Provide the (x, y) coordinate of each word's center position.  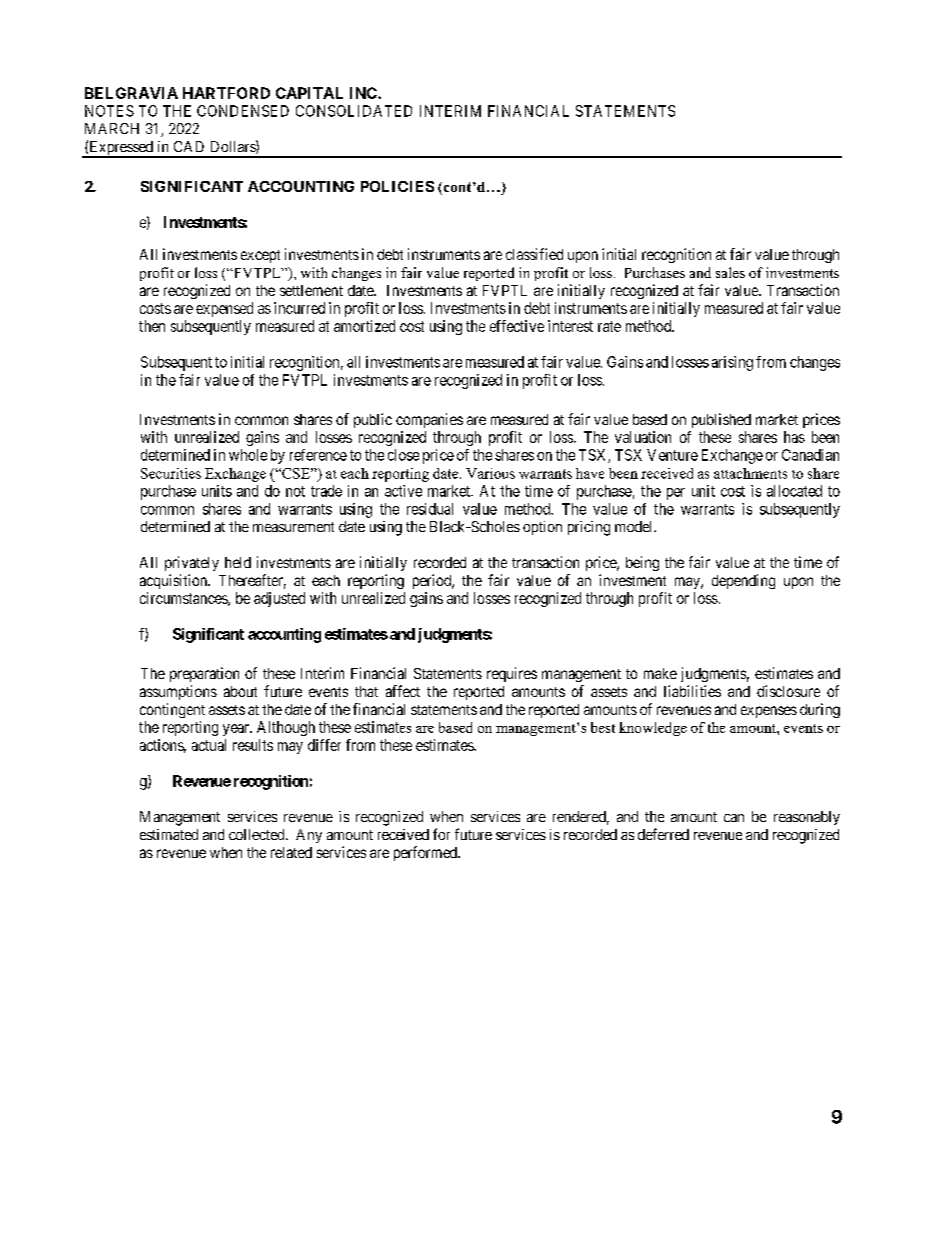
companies (429, 420)
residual (430, 509)
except (260, 256)
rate (609, 326)
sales (730, 272)
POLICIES (397, 186)
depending (743, 581)
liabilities (692, 691)
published (721, 420)
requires (512, 674)
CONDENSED (243, 111)
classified (534, 254)
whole (248, 455)
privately (192, 563)
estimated (169, 834)
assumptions (178, 692)
